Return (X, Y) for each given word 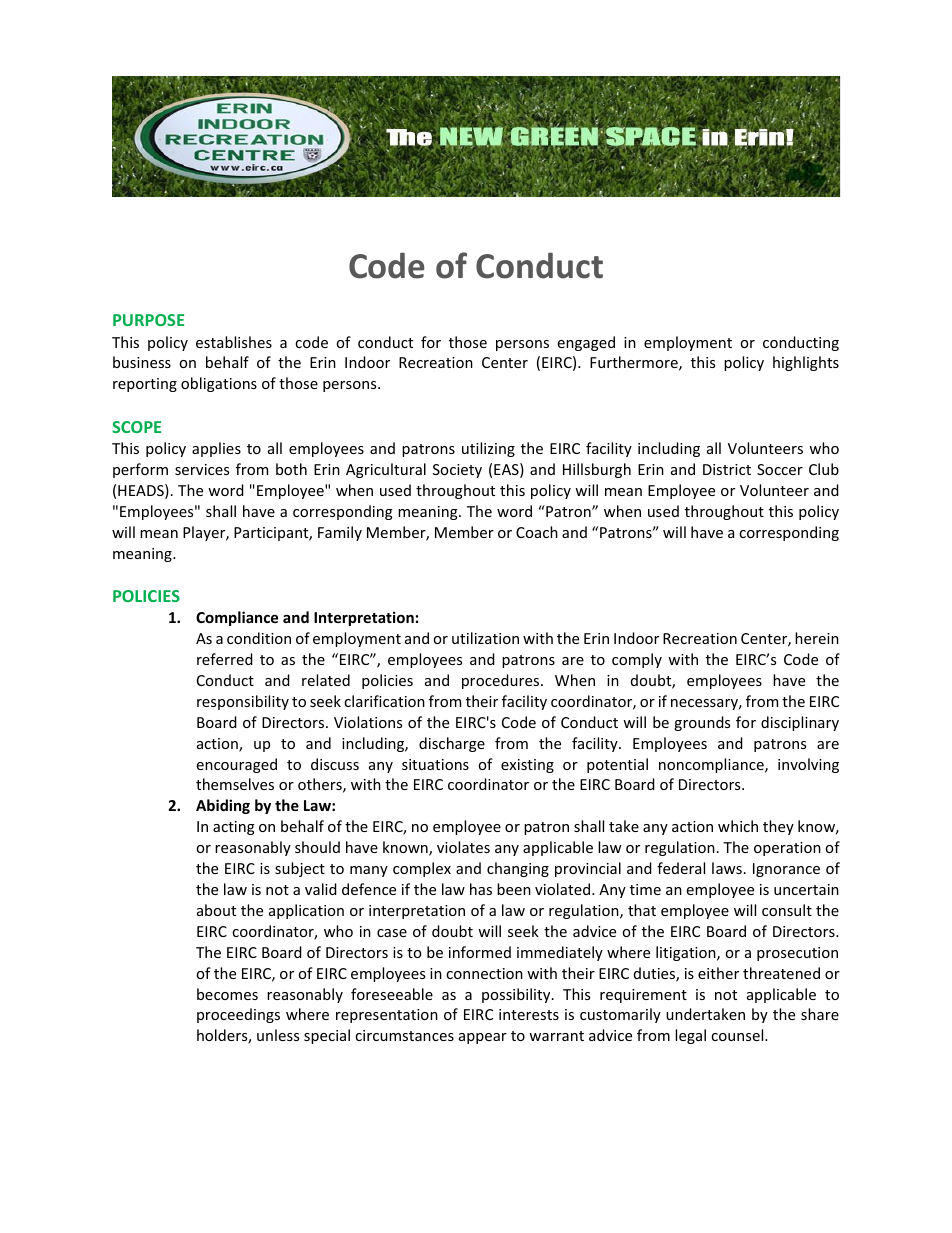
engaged (586, 343)
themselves (235, 784)
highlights (806, 363)
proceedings (238, 1015)
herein (817, 638)
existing (527, 766)
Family (340, 533)
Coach (537, 532)
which (738, 826)
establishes (234, 342)
